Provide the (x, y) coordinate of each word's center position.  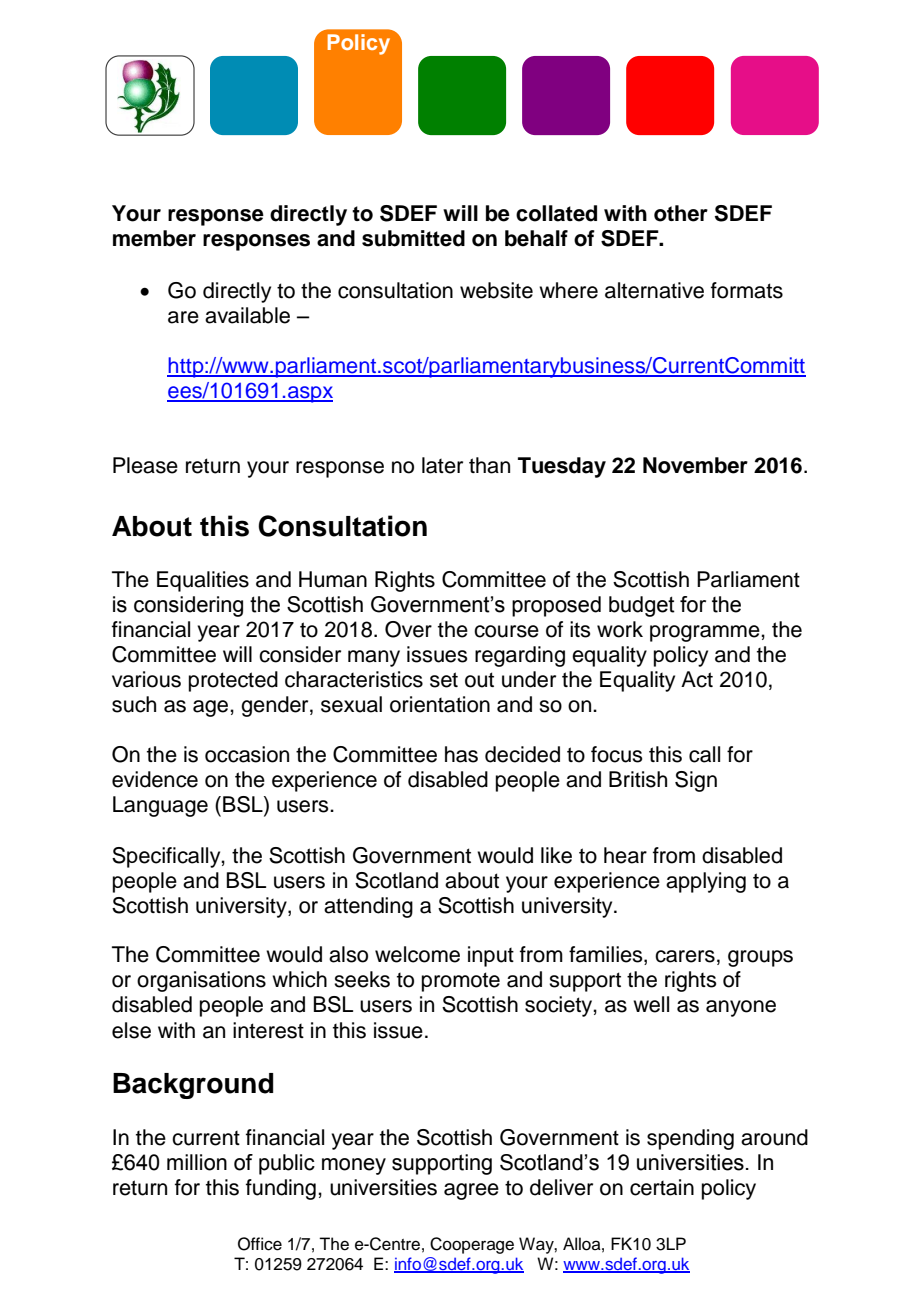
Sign (696, 781)
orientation (440, 704)
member (154, 238)
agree (471, 1191)
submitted (413, 238)
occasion (247, 754)
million (197, 1162)
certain (662, 1187)
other (681, 213)
